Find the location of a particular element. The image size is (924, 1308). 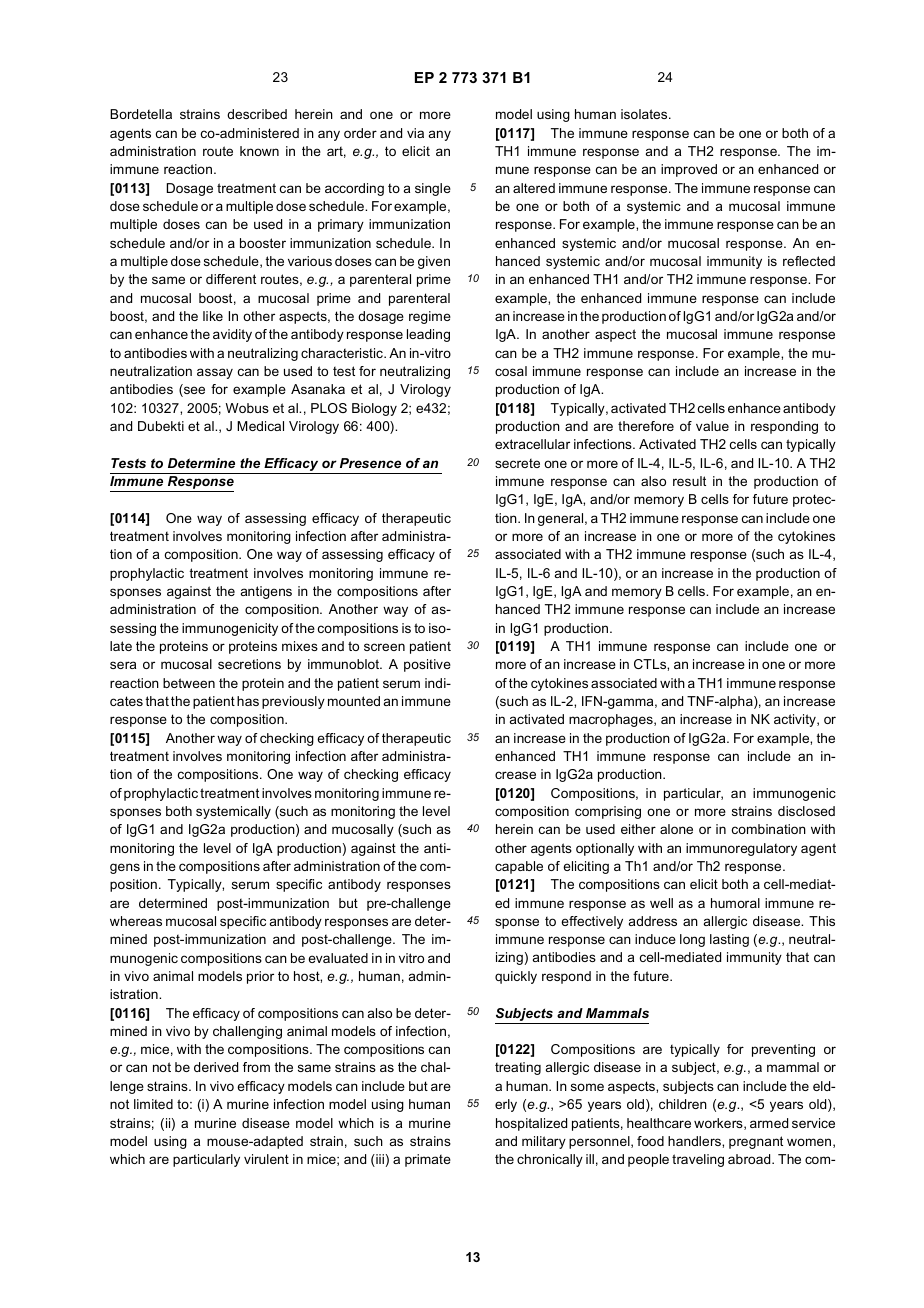

result is located at coordinates (689, 481).
